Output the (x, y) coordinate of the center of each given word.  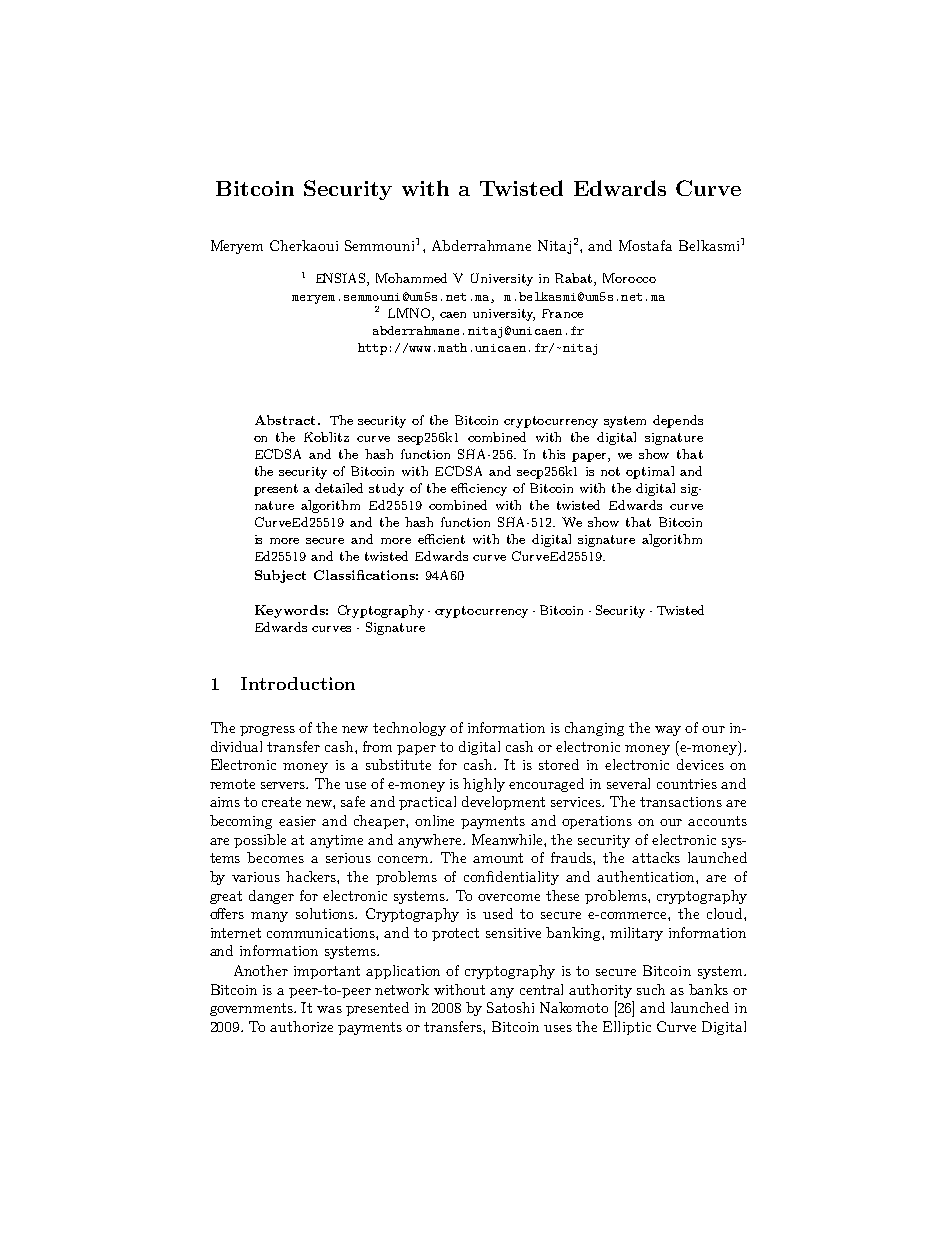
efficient (441, 539)
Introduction (298, 683)
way (668, 731)
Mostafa (645, 245)
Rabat (575, 279)
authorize (301, 1026)
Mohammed (411, 278)
